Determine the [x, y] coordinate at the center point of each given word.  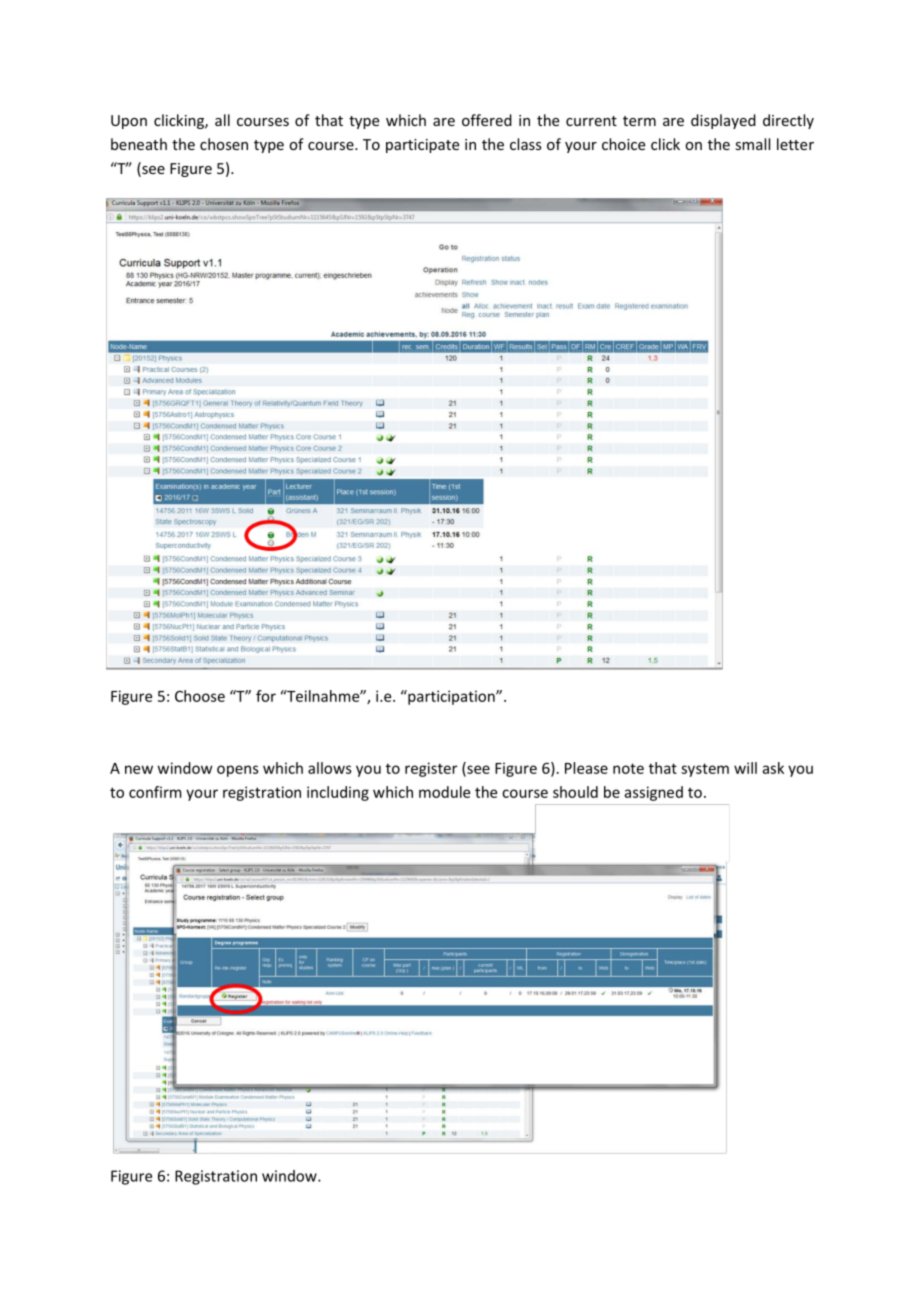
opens [238, 771]
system [705, 770]
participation [451, 697]
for [266, 696]
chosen [224, 144]
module [444, 792]
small [752, 144]
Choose [200, 696]
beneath [139, 144]
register [431, 769]
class [526, 144]
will [745, 768]
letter [795, 144]
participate [422, 146]
